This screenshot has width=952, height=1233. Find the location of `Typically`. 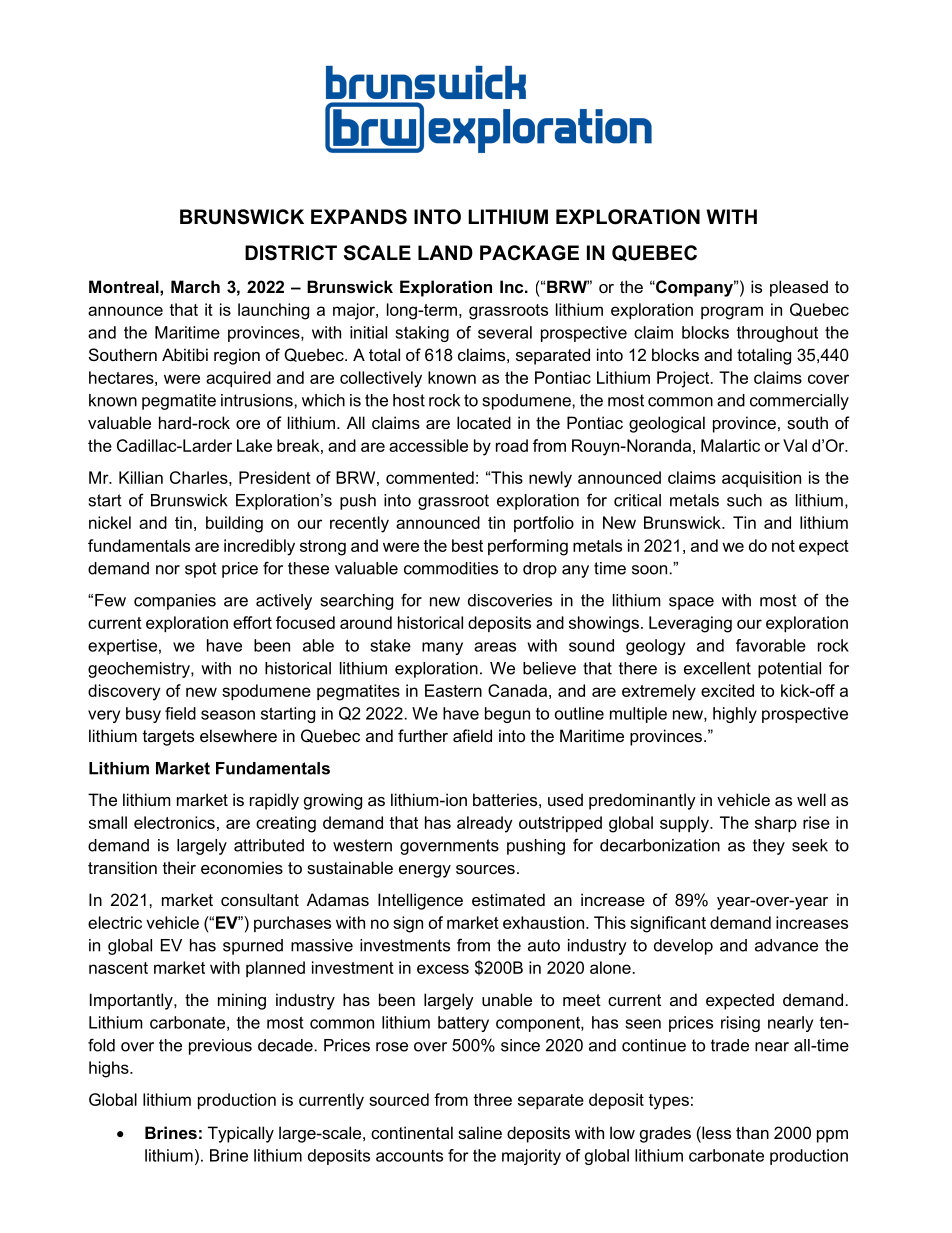

Typically is located at coordinates (241, 1134).
